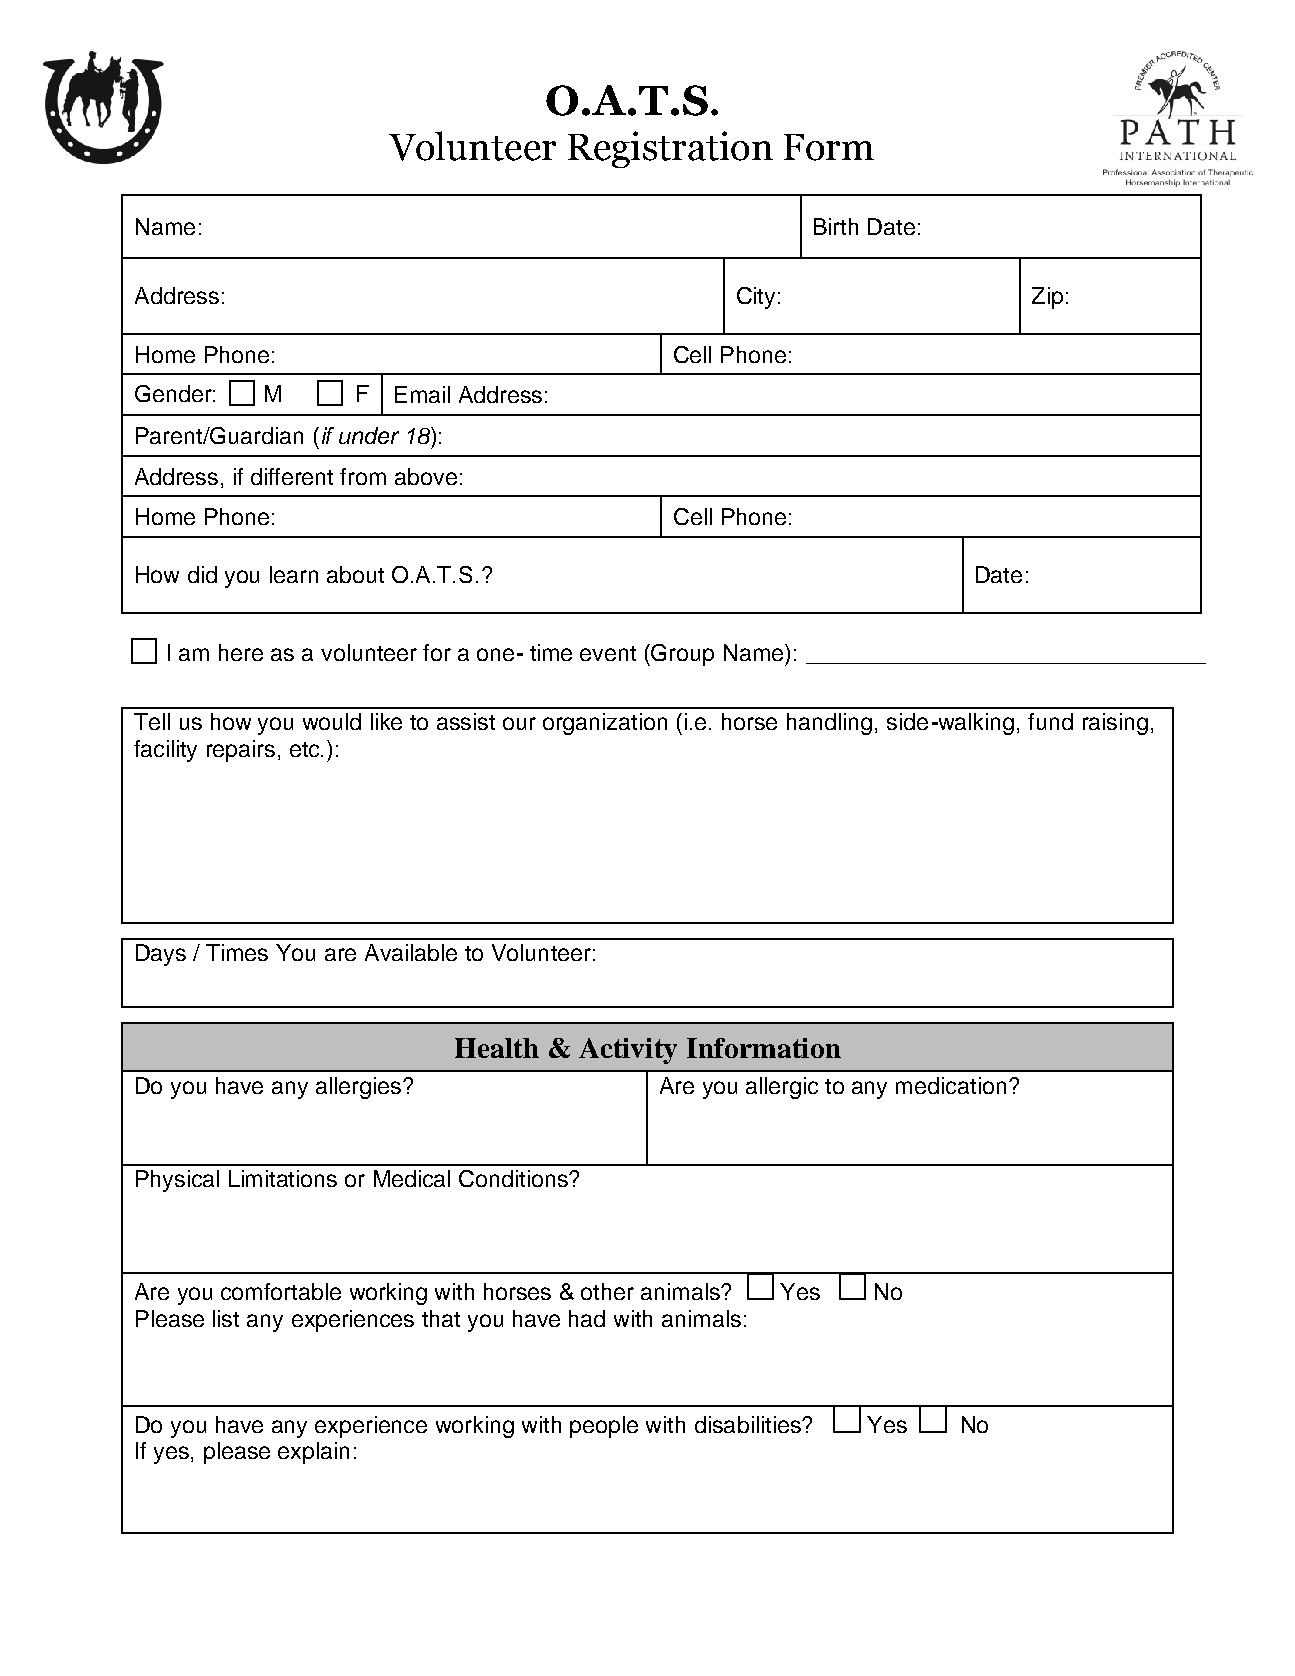 The height and width of the screenshot is (1676, 1295). What do you see at coordinates (605, 724) in the screenshot?
I see `organization` at bounding box center [605, 724].
